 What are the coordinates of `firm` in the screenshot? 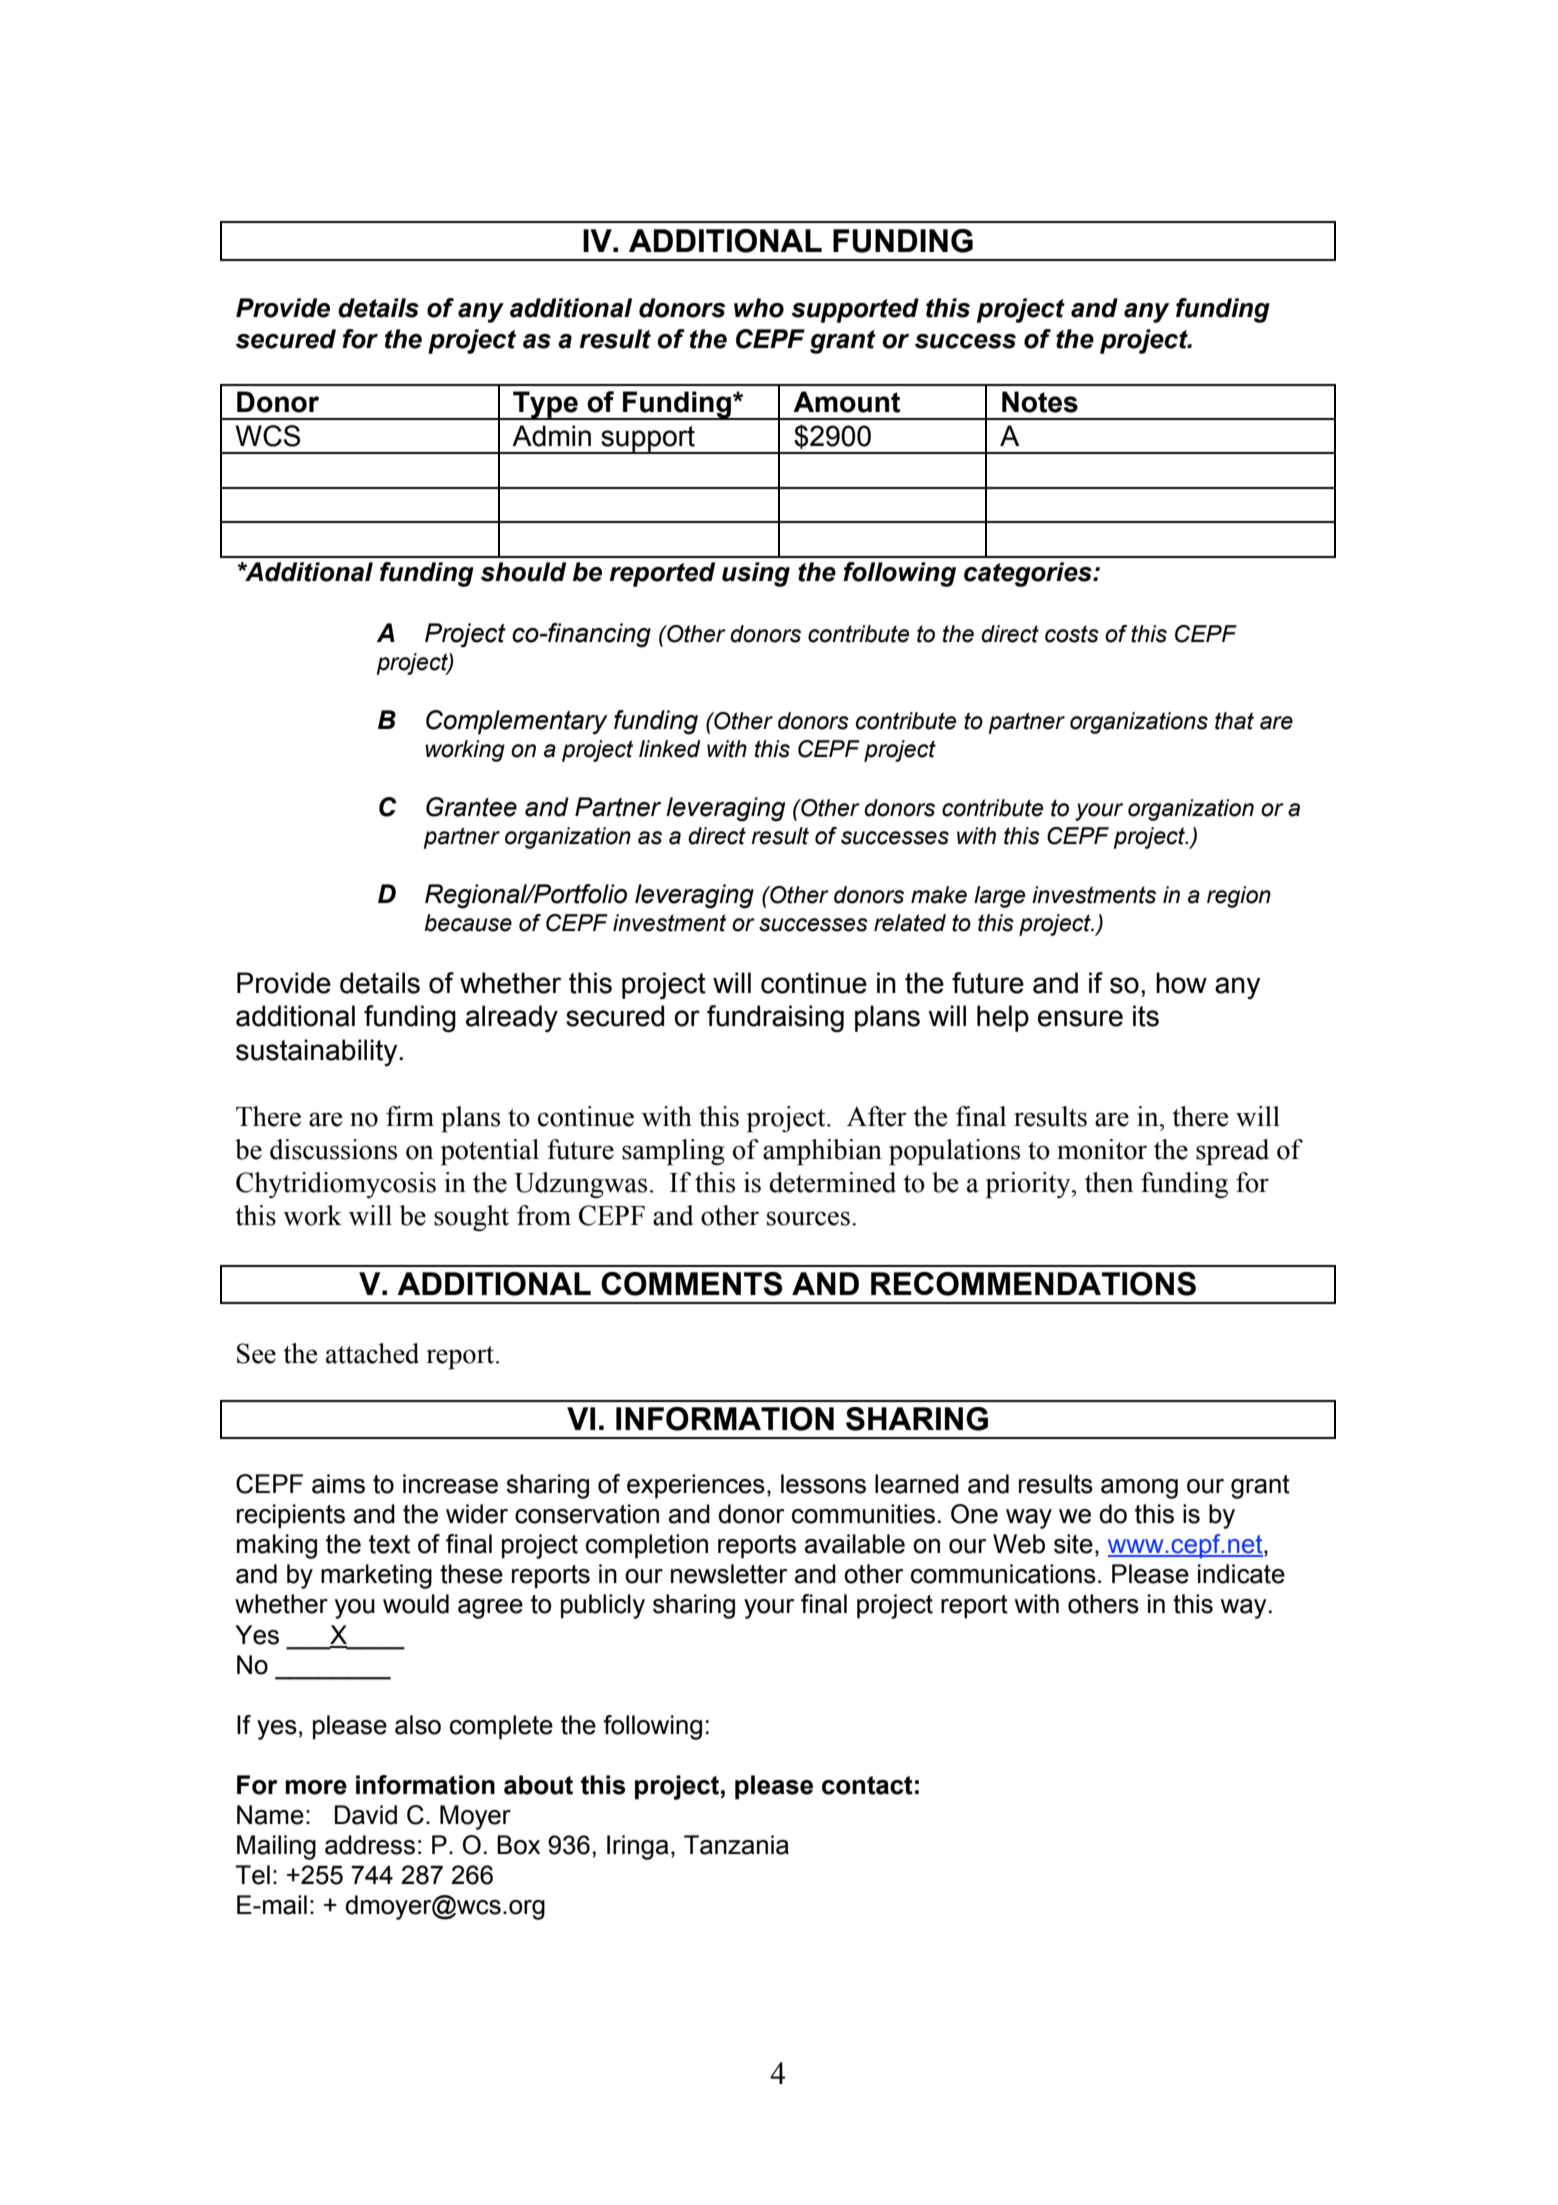 It's located at (410, 1116).
